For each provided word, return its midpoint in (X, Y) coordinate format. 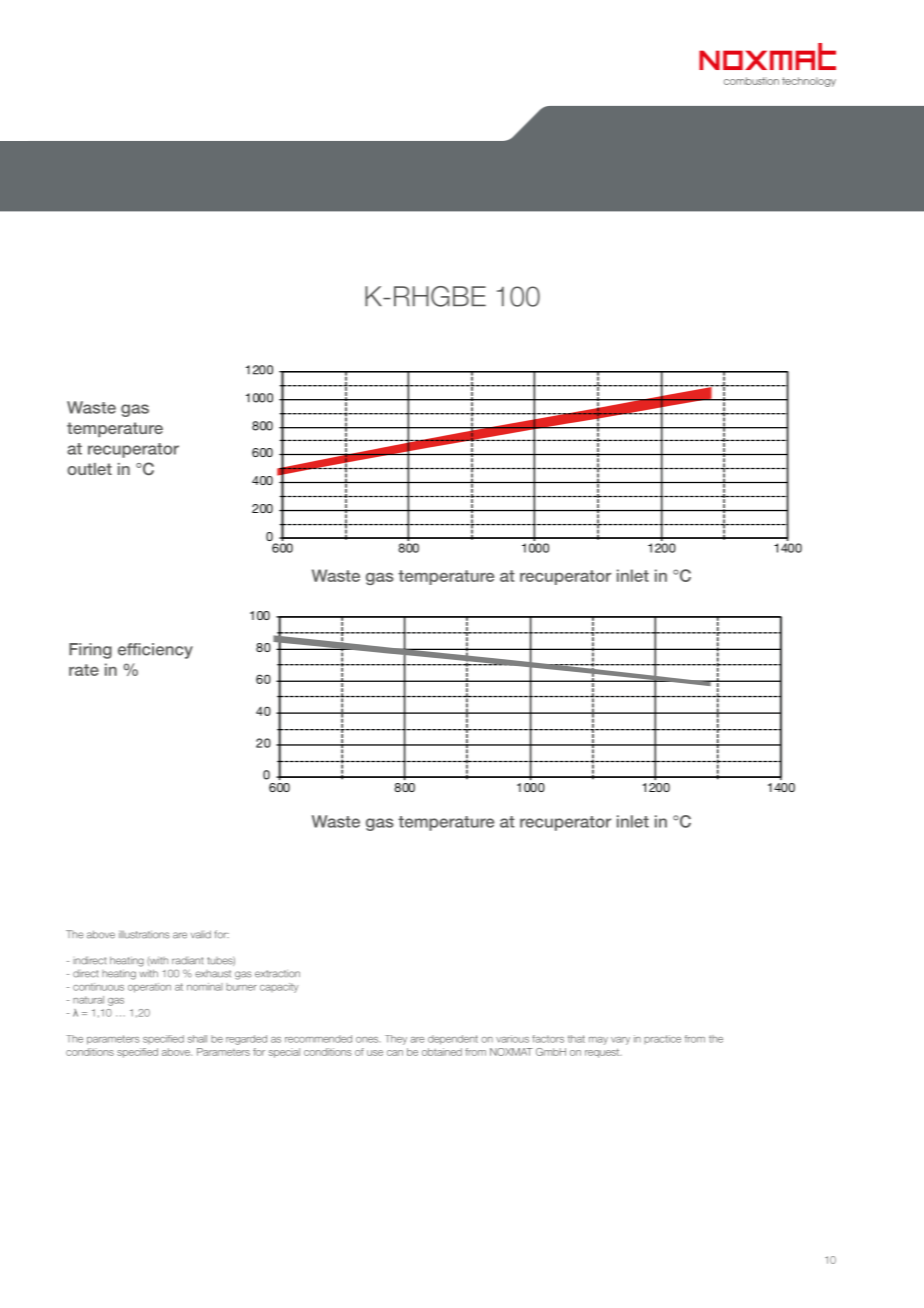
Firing (90, 651)
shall (197, 1039)
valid (201, 934)
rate (84, 670)
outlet (89, 469)
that (576, 1039)
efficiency (155, 651)
